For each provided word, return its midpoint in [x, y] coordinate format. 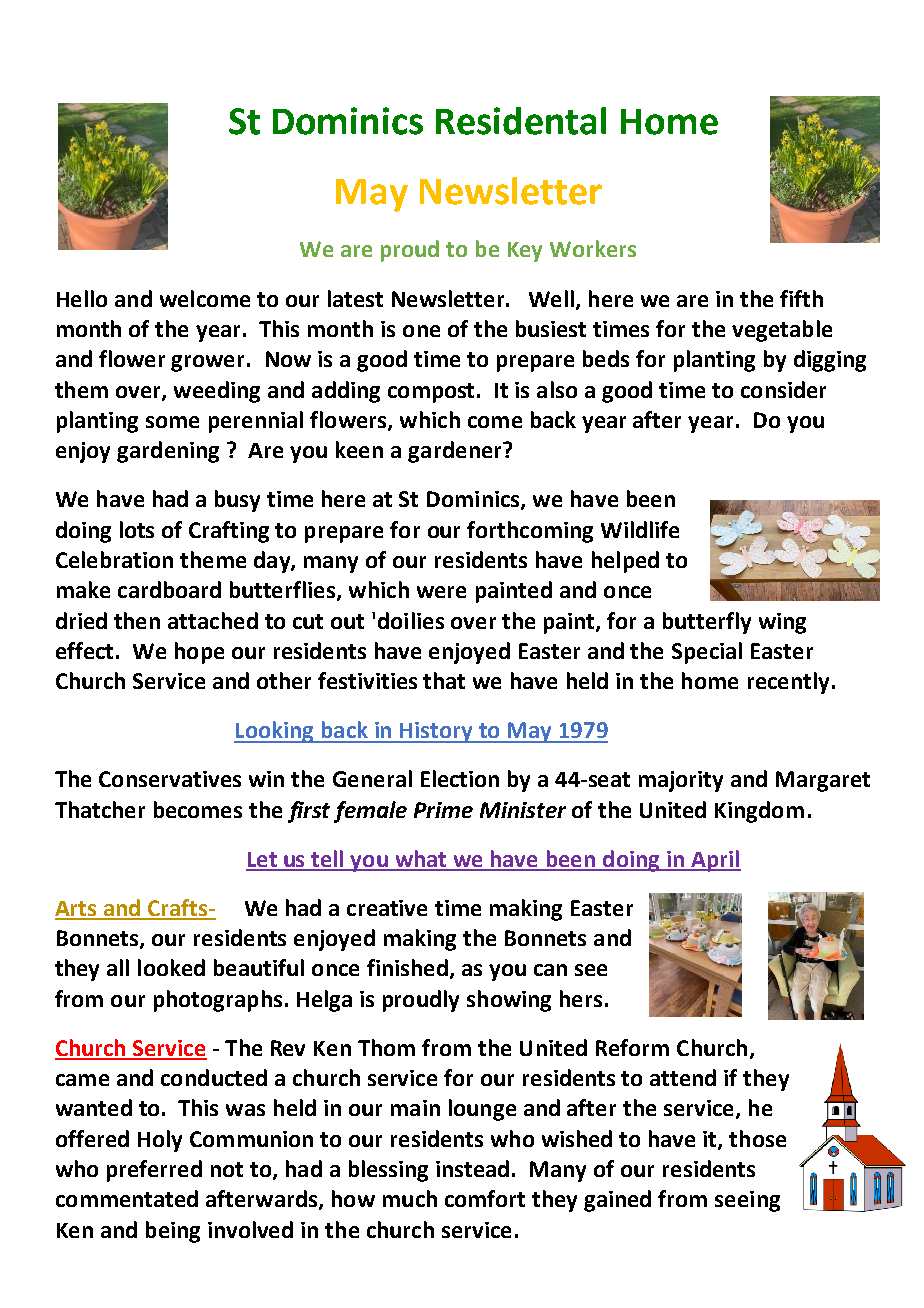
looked [171, 967]
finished [407, 967]
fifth [801, 298]
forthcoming [530, 532]
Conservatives [170, 779]
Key [525, 252]
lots [137, 529]
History [436, 732]
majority [681, 781]
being [173, 1232]
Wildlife [640, 529]
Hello [82, 298]
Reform [632, 1047]
